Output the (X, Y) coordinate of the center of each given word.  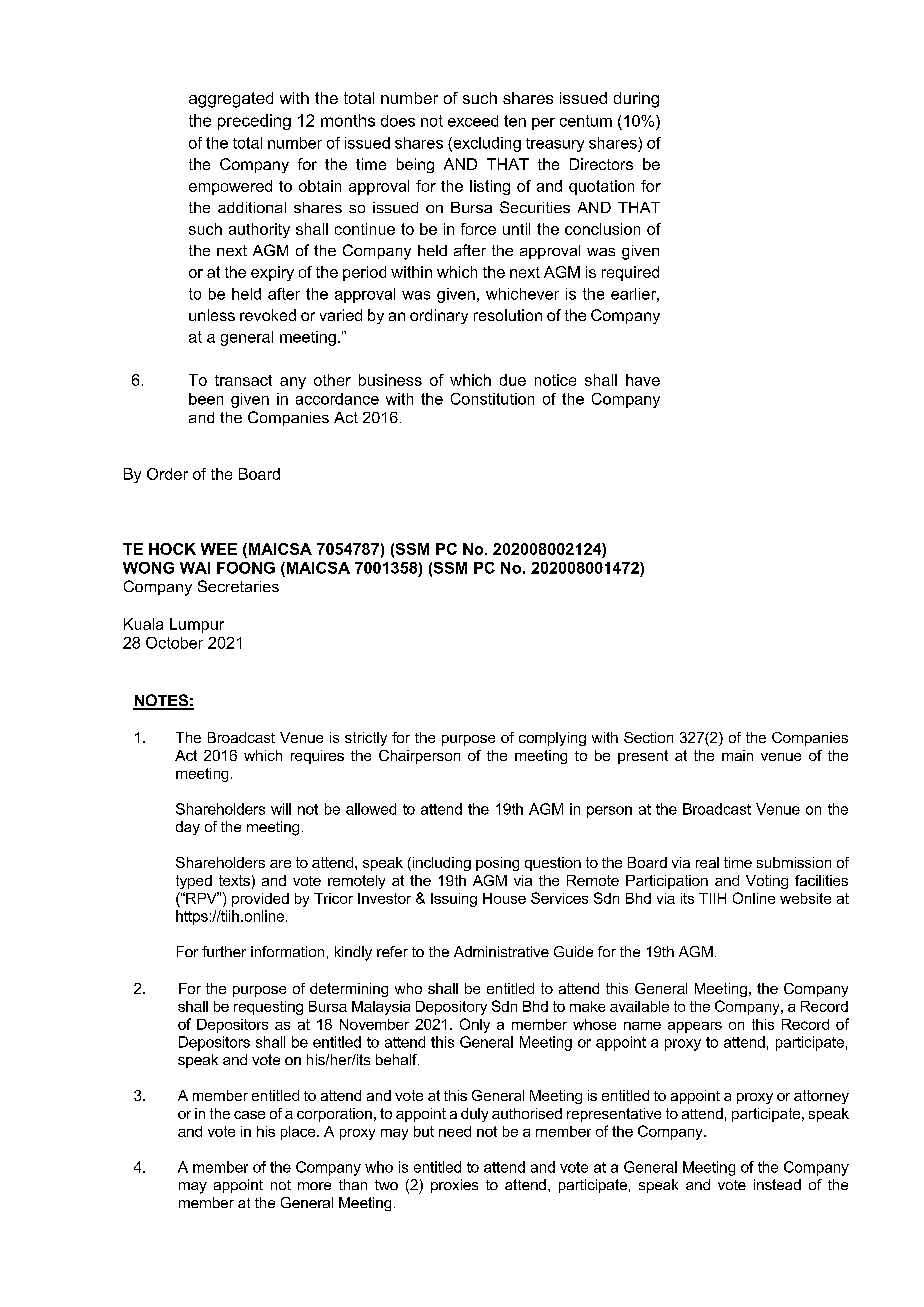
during (636, 100)
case (249, 1115)
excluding (486, 144)
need (455, 1131)
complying (552, 739)
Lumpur (197, 625)
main (737, 755)
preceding (254, 122)
